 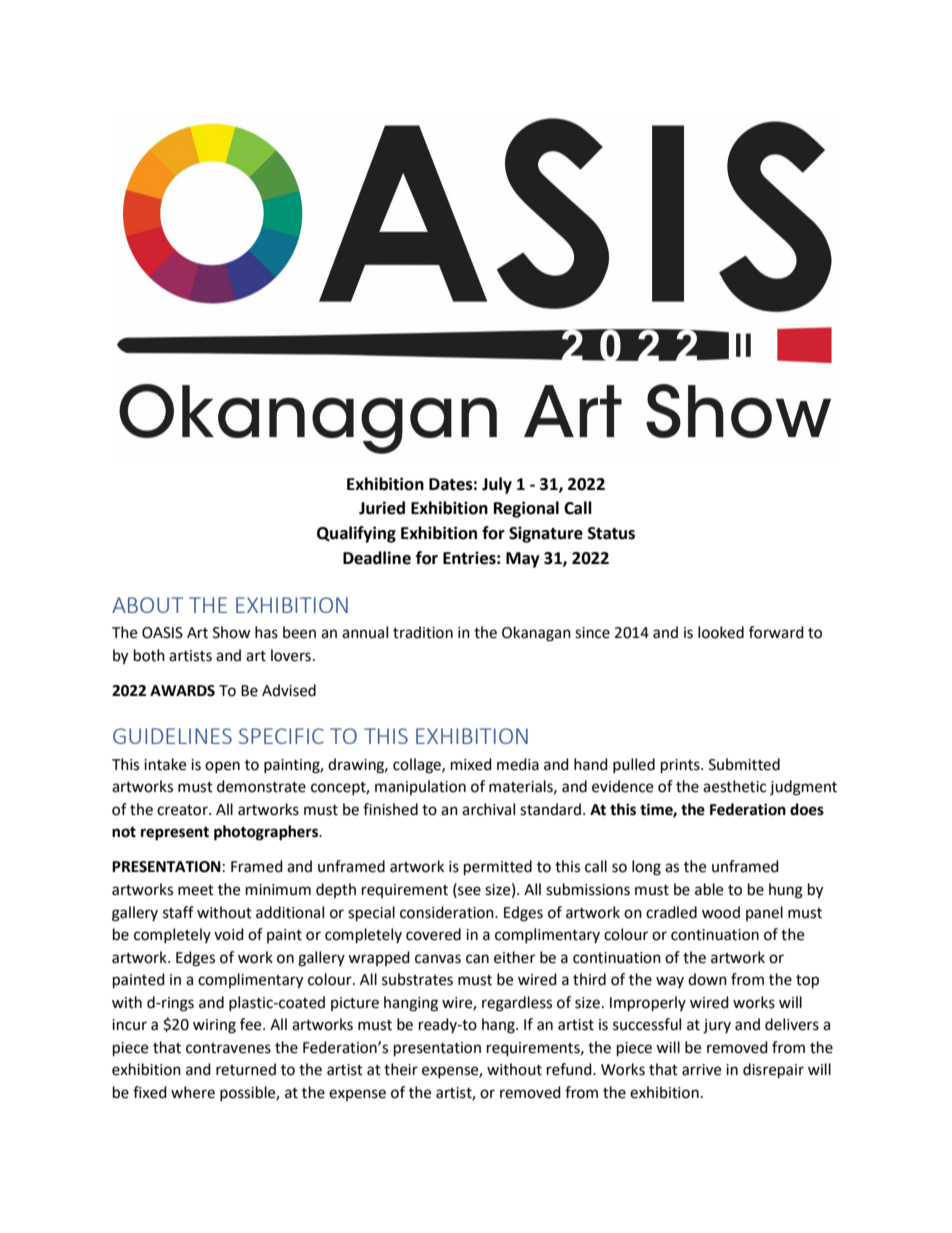 I want to click on see, so click(x=468, y=891).
